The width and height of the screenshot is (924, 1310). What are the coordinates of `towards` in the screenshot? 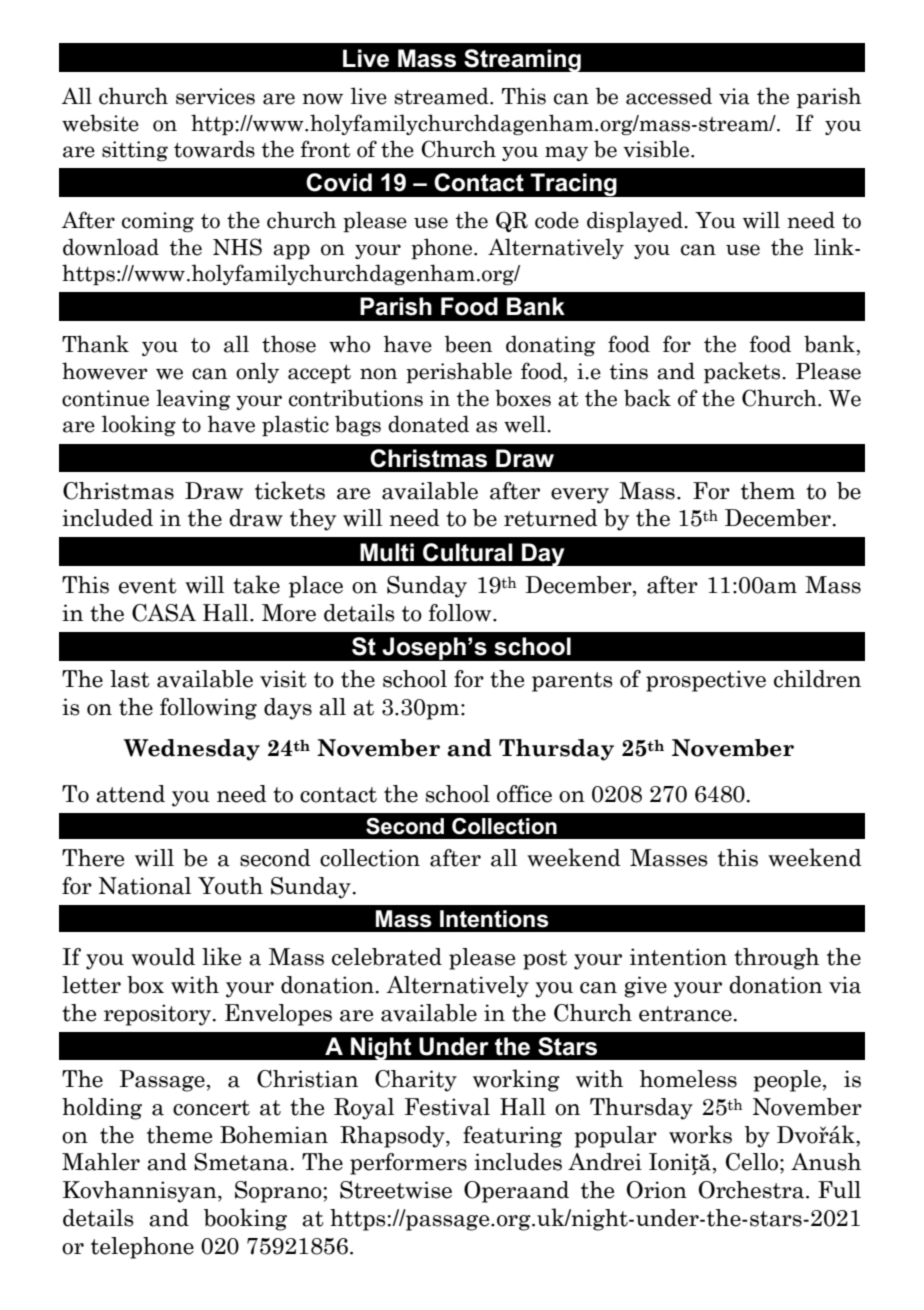 It's located at (214, 149).
